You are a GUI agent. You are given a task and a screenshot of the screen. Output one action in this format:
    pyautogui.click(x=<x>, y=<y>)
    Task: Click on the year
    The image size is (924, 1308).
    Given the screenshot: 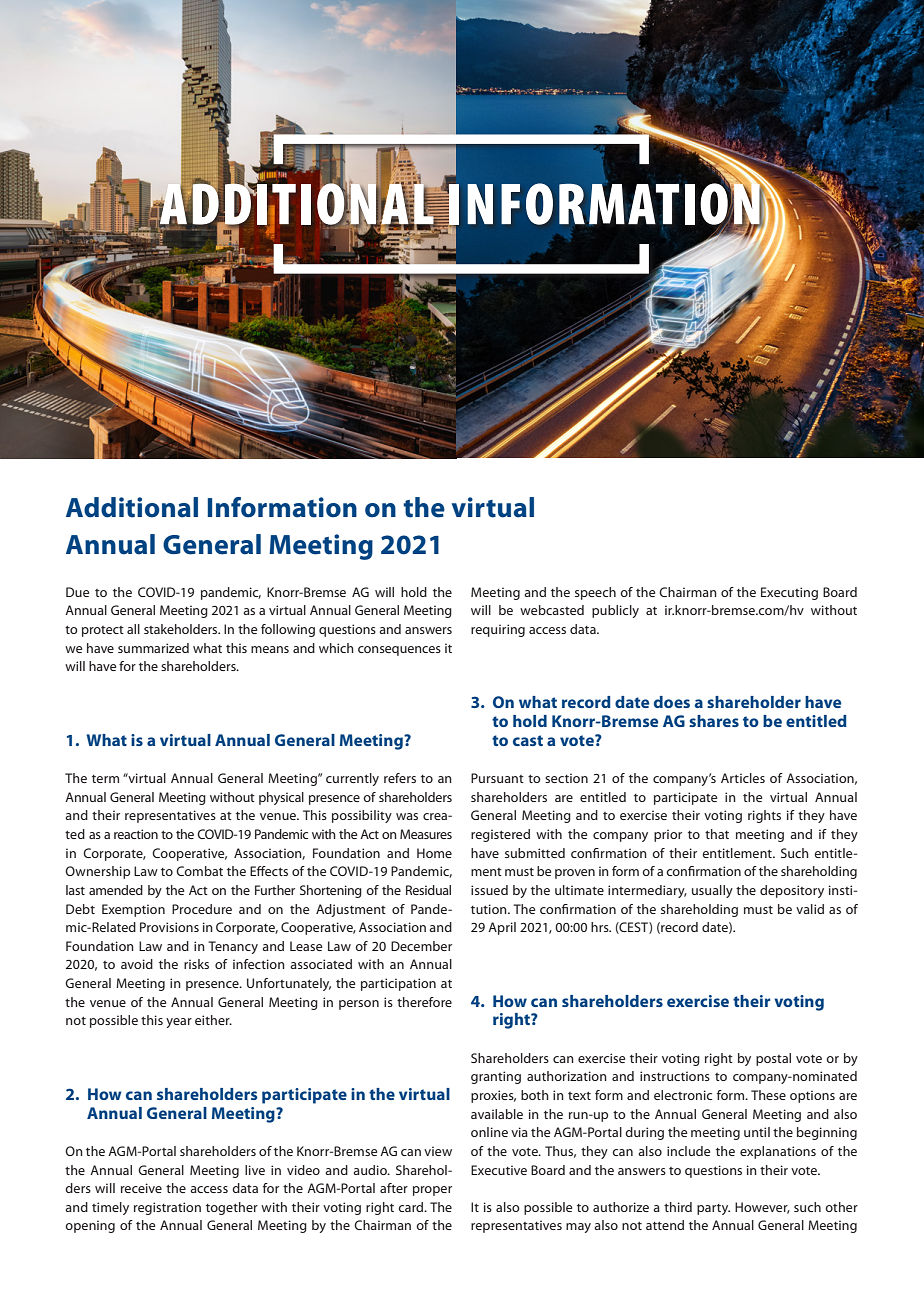 What is the action you would take?
    pyautogui.click(x=179, y=1023)
